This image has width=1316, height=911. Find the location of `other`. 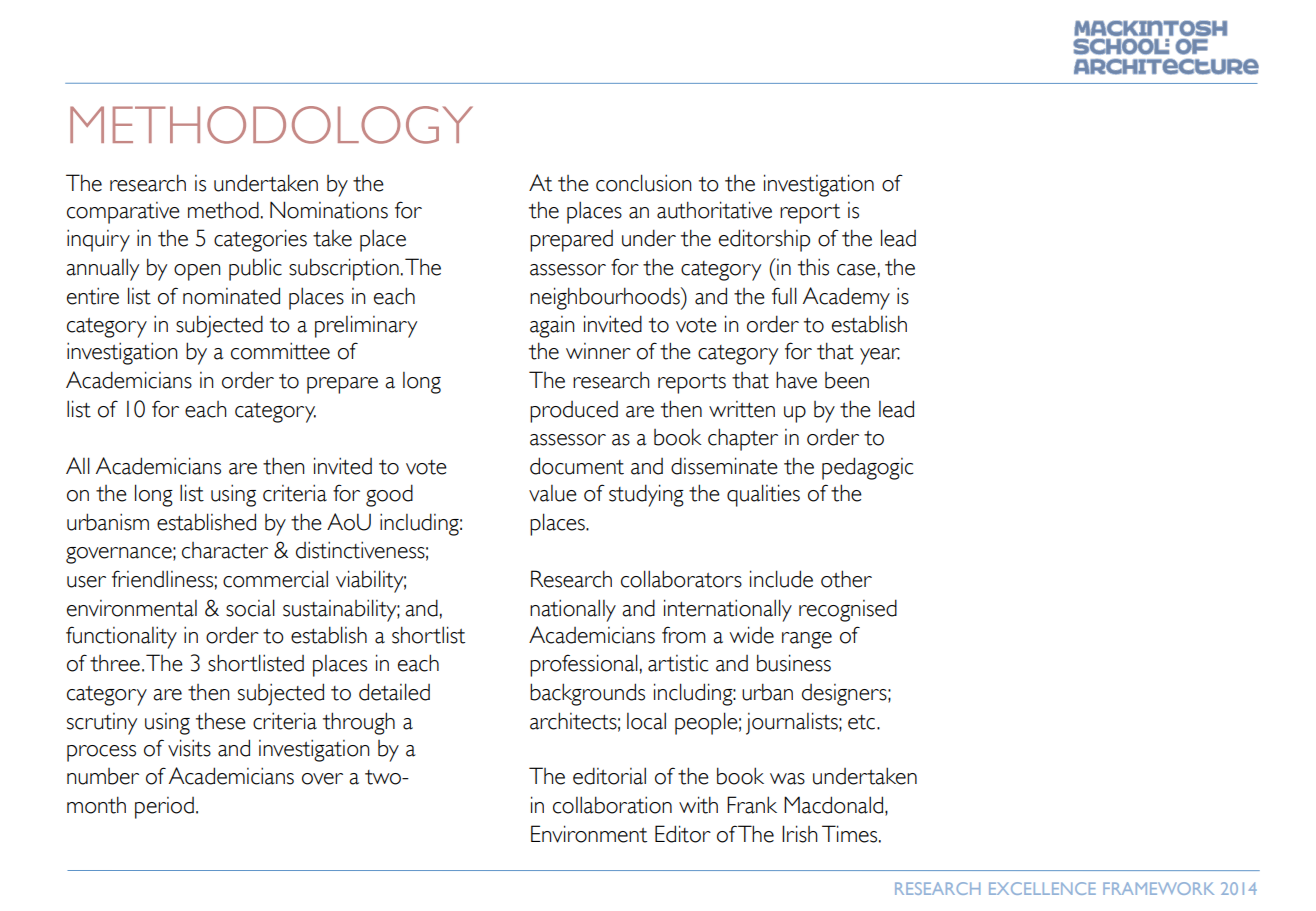

other is located at coordinates (846, 579).
